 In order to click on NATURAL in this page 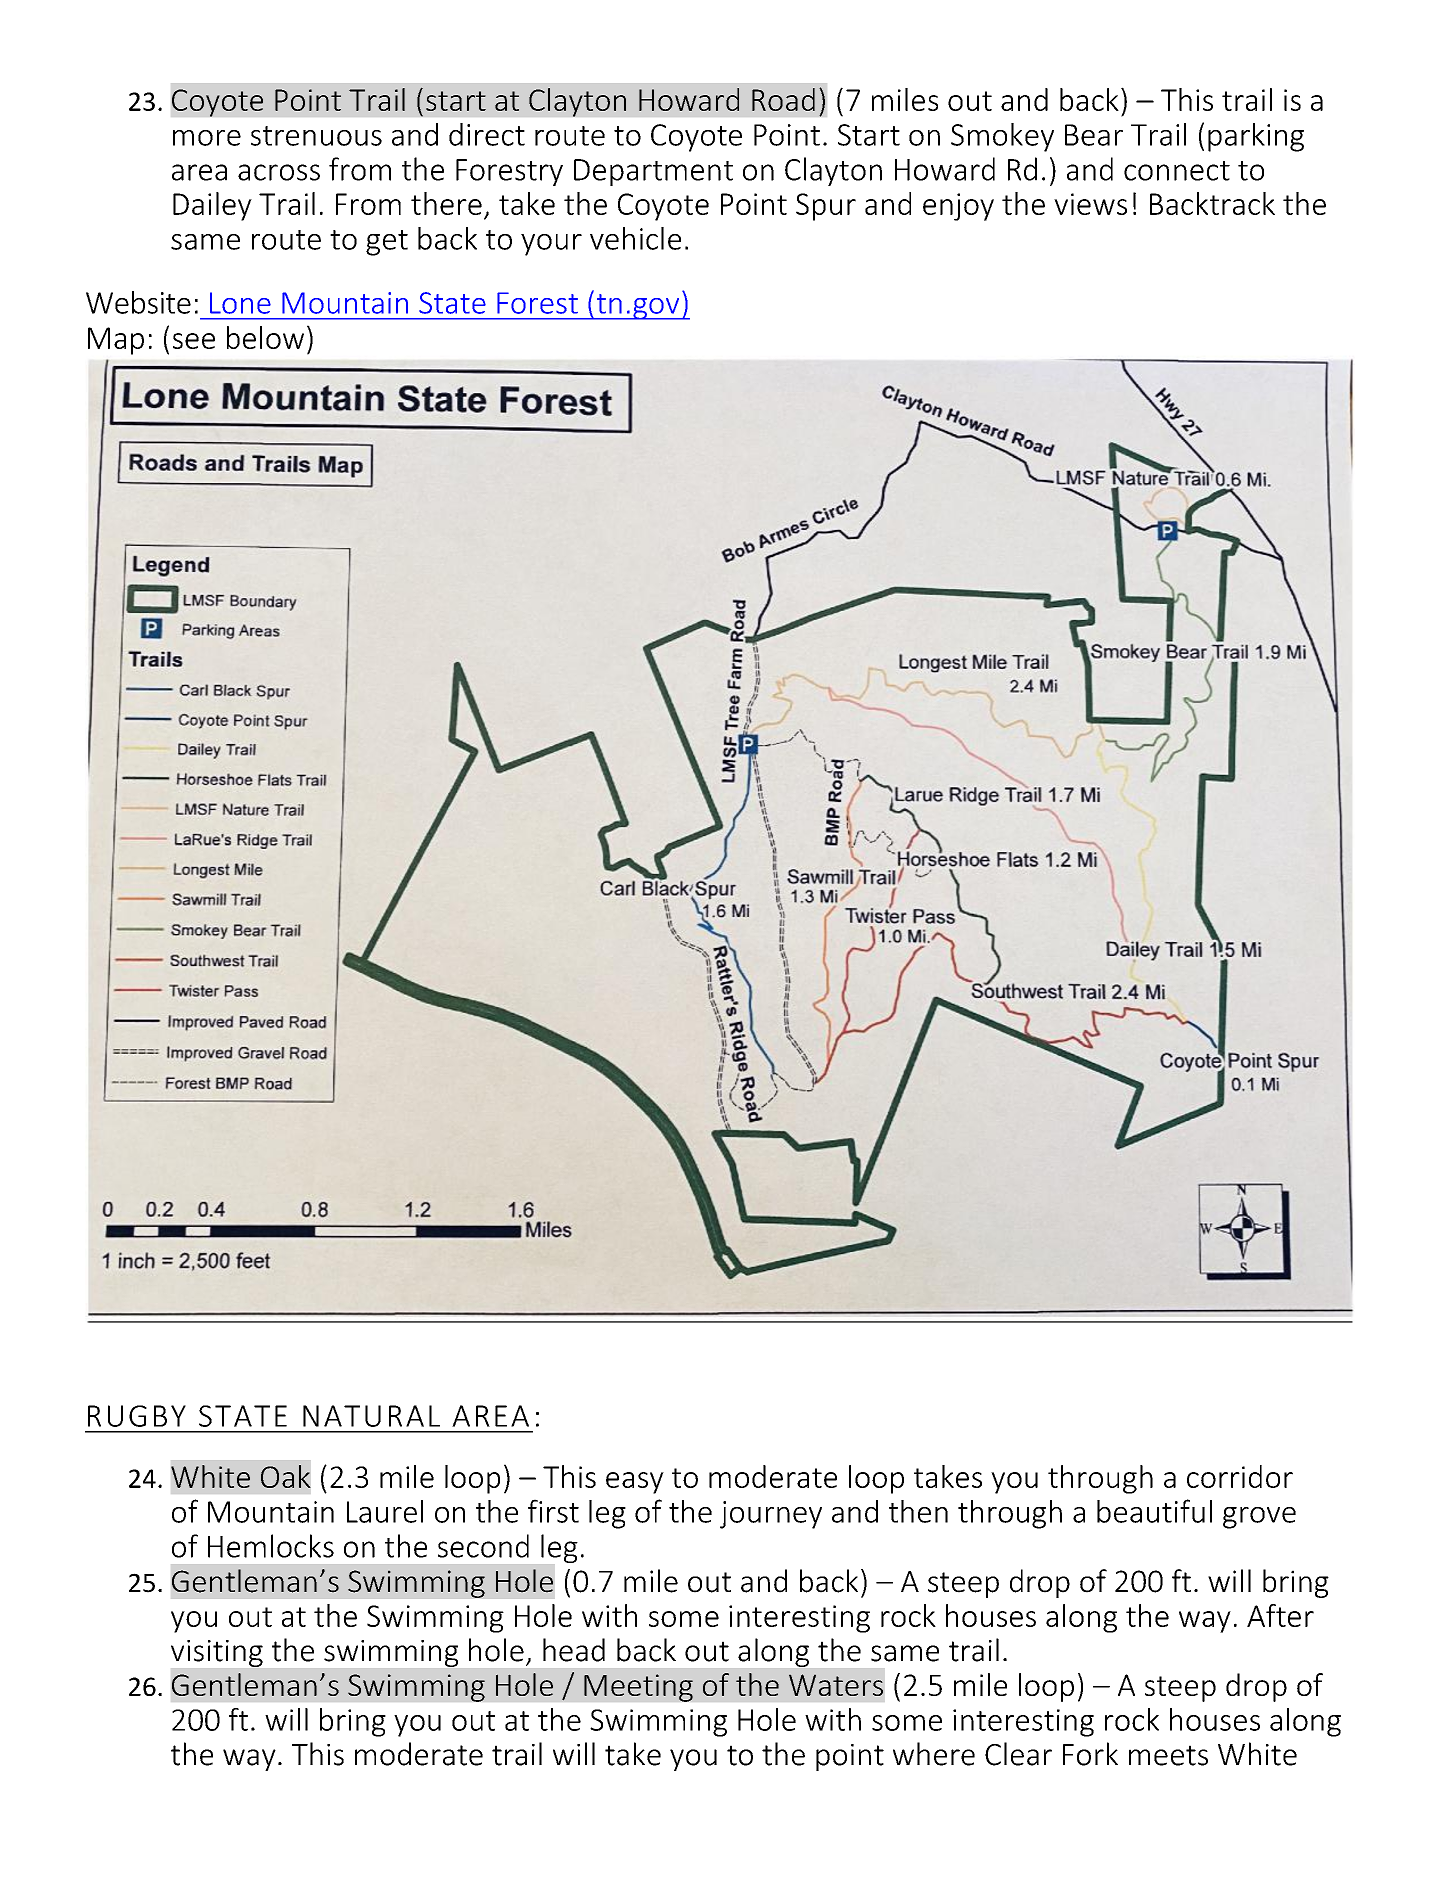, I will do `click(371, 1416)`.
